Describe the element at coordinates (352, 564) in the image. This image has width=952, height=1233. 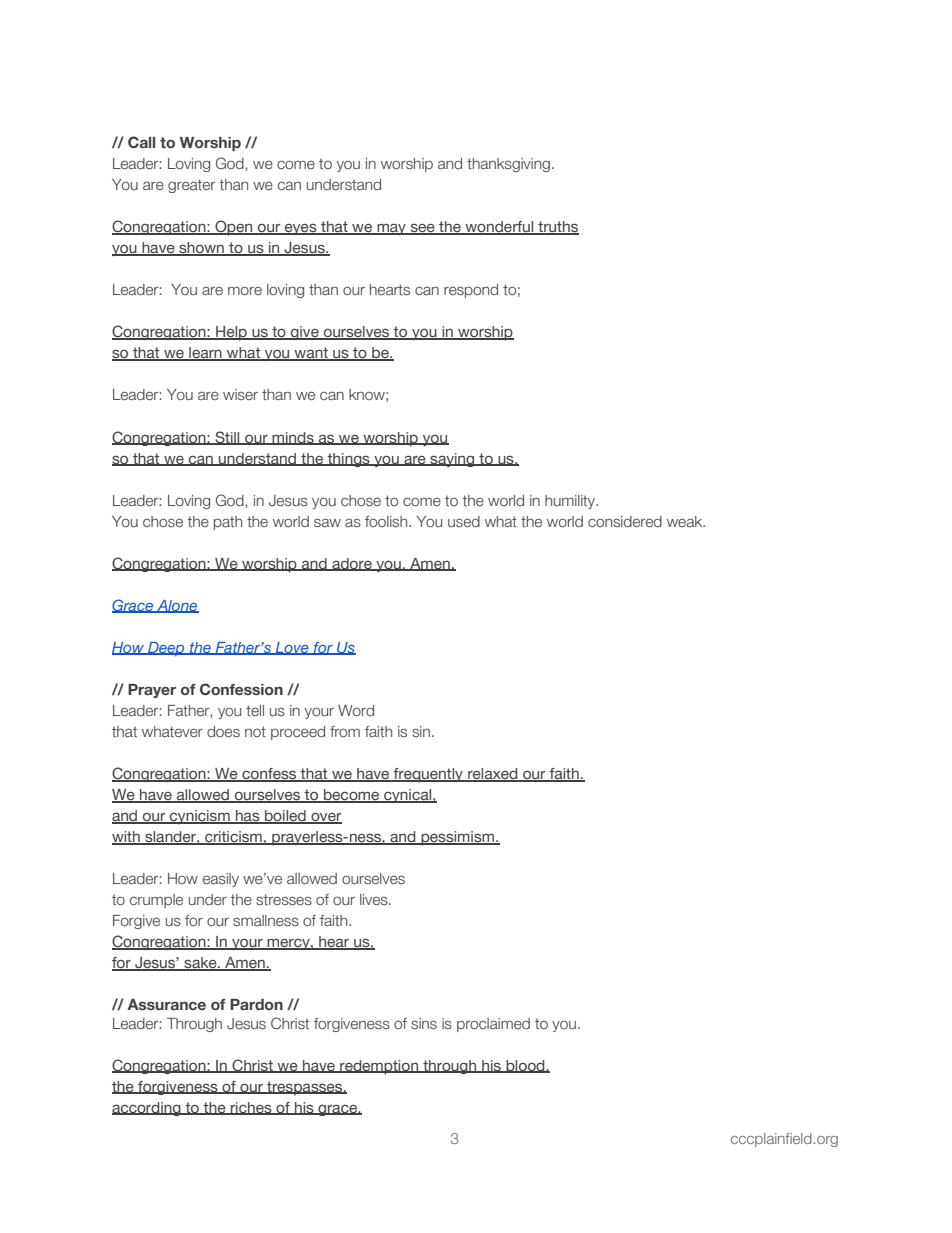
I see `adore` at that location.
